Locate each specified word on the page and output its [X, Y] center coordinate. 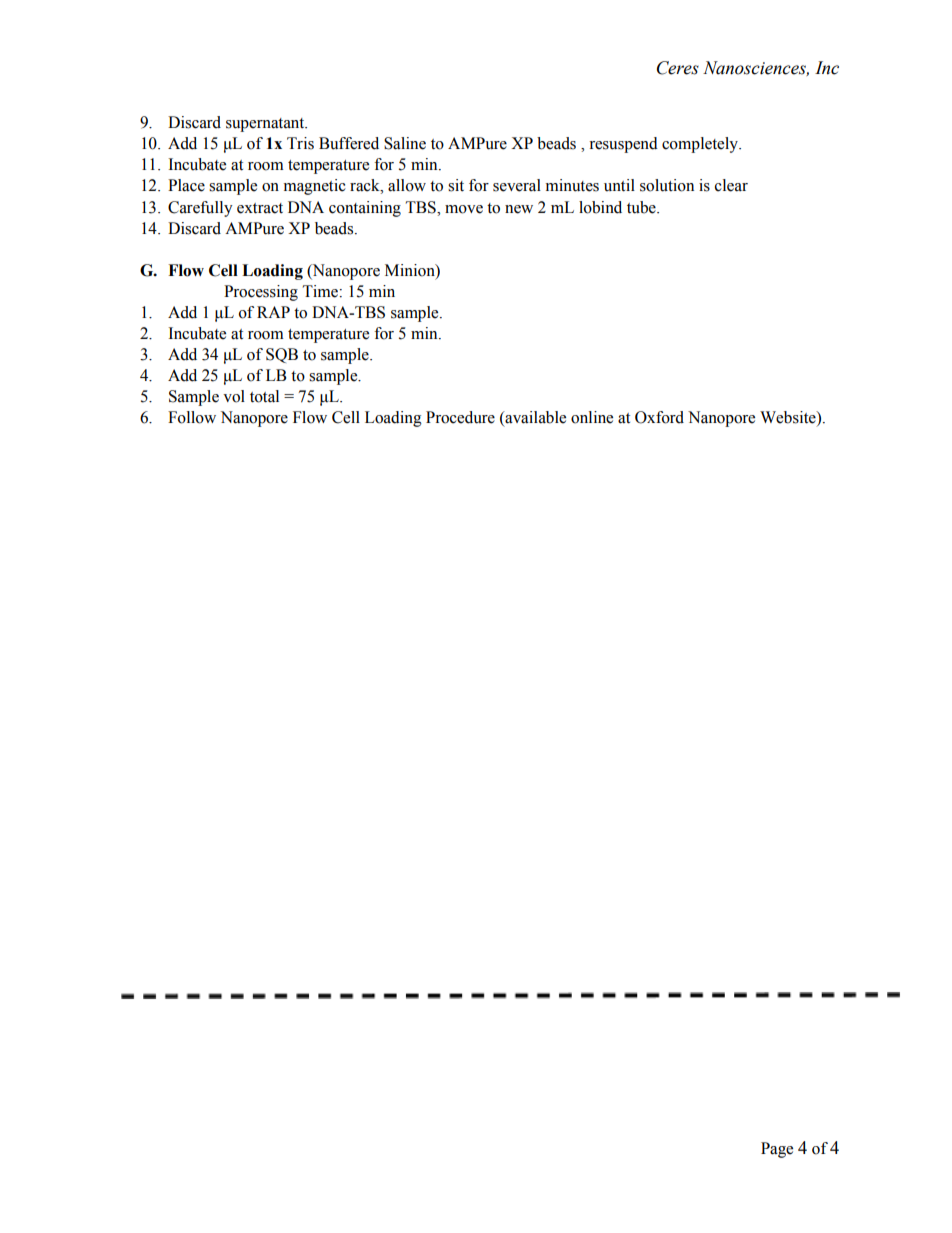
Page [777, 1150]
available [534, 417]
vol [234, 396]
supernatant [266, 125]
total [264, 396]
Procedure [460, 417]
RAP [273, 312]
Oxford [659, 417]
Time [321, 291]
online [592, 417]
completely [701, 145]
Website [789, 417]
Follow [192, 417]
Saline [405, 143]
